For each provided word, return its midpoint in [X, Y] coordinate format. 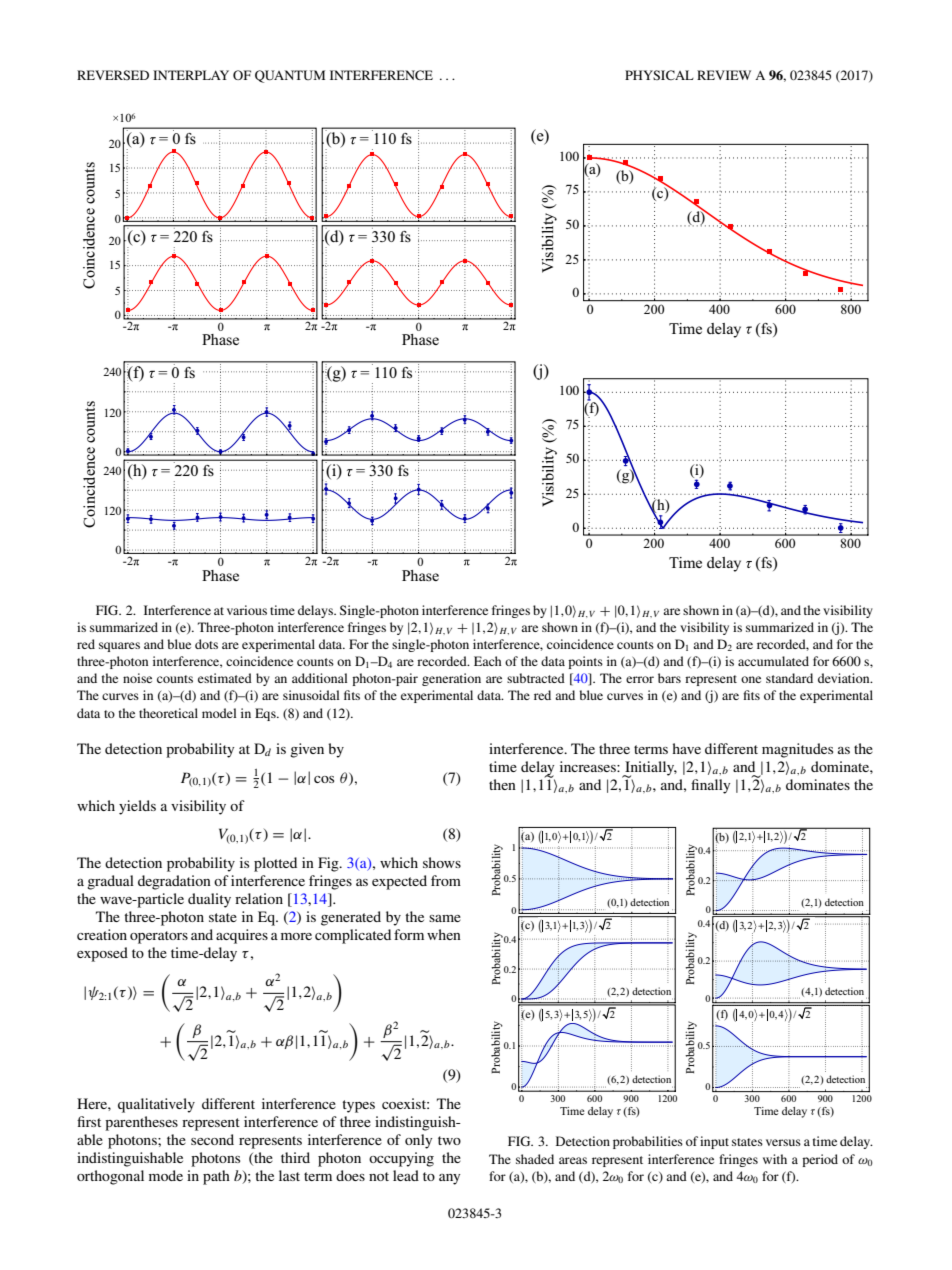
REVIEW [724, 75]
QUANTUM [290, 76]
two [449, 1140]
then [502, 784]
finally [710, 786]
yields [137, 807]
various [247, 610]
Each [488, 661]
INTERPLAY [191, 75]
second [212, 1139]
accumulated [773, 661]
